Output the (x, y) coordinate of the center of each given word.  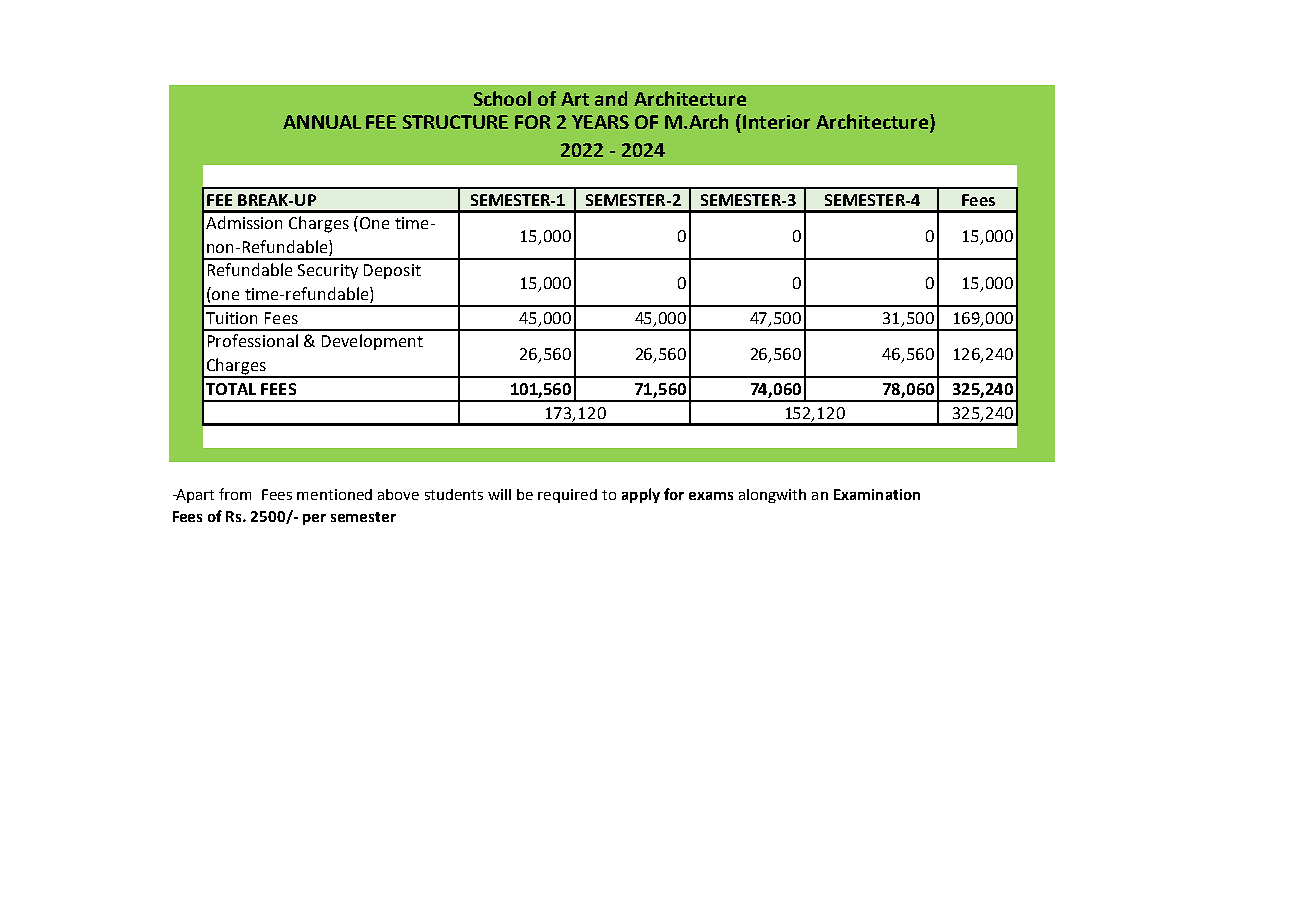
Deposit (392, 271)
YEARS (600, 122)
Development (372, 342)
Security (328, 271)
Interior (776, 122)
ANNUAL (322, 122)
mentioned (334, 494)
